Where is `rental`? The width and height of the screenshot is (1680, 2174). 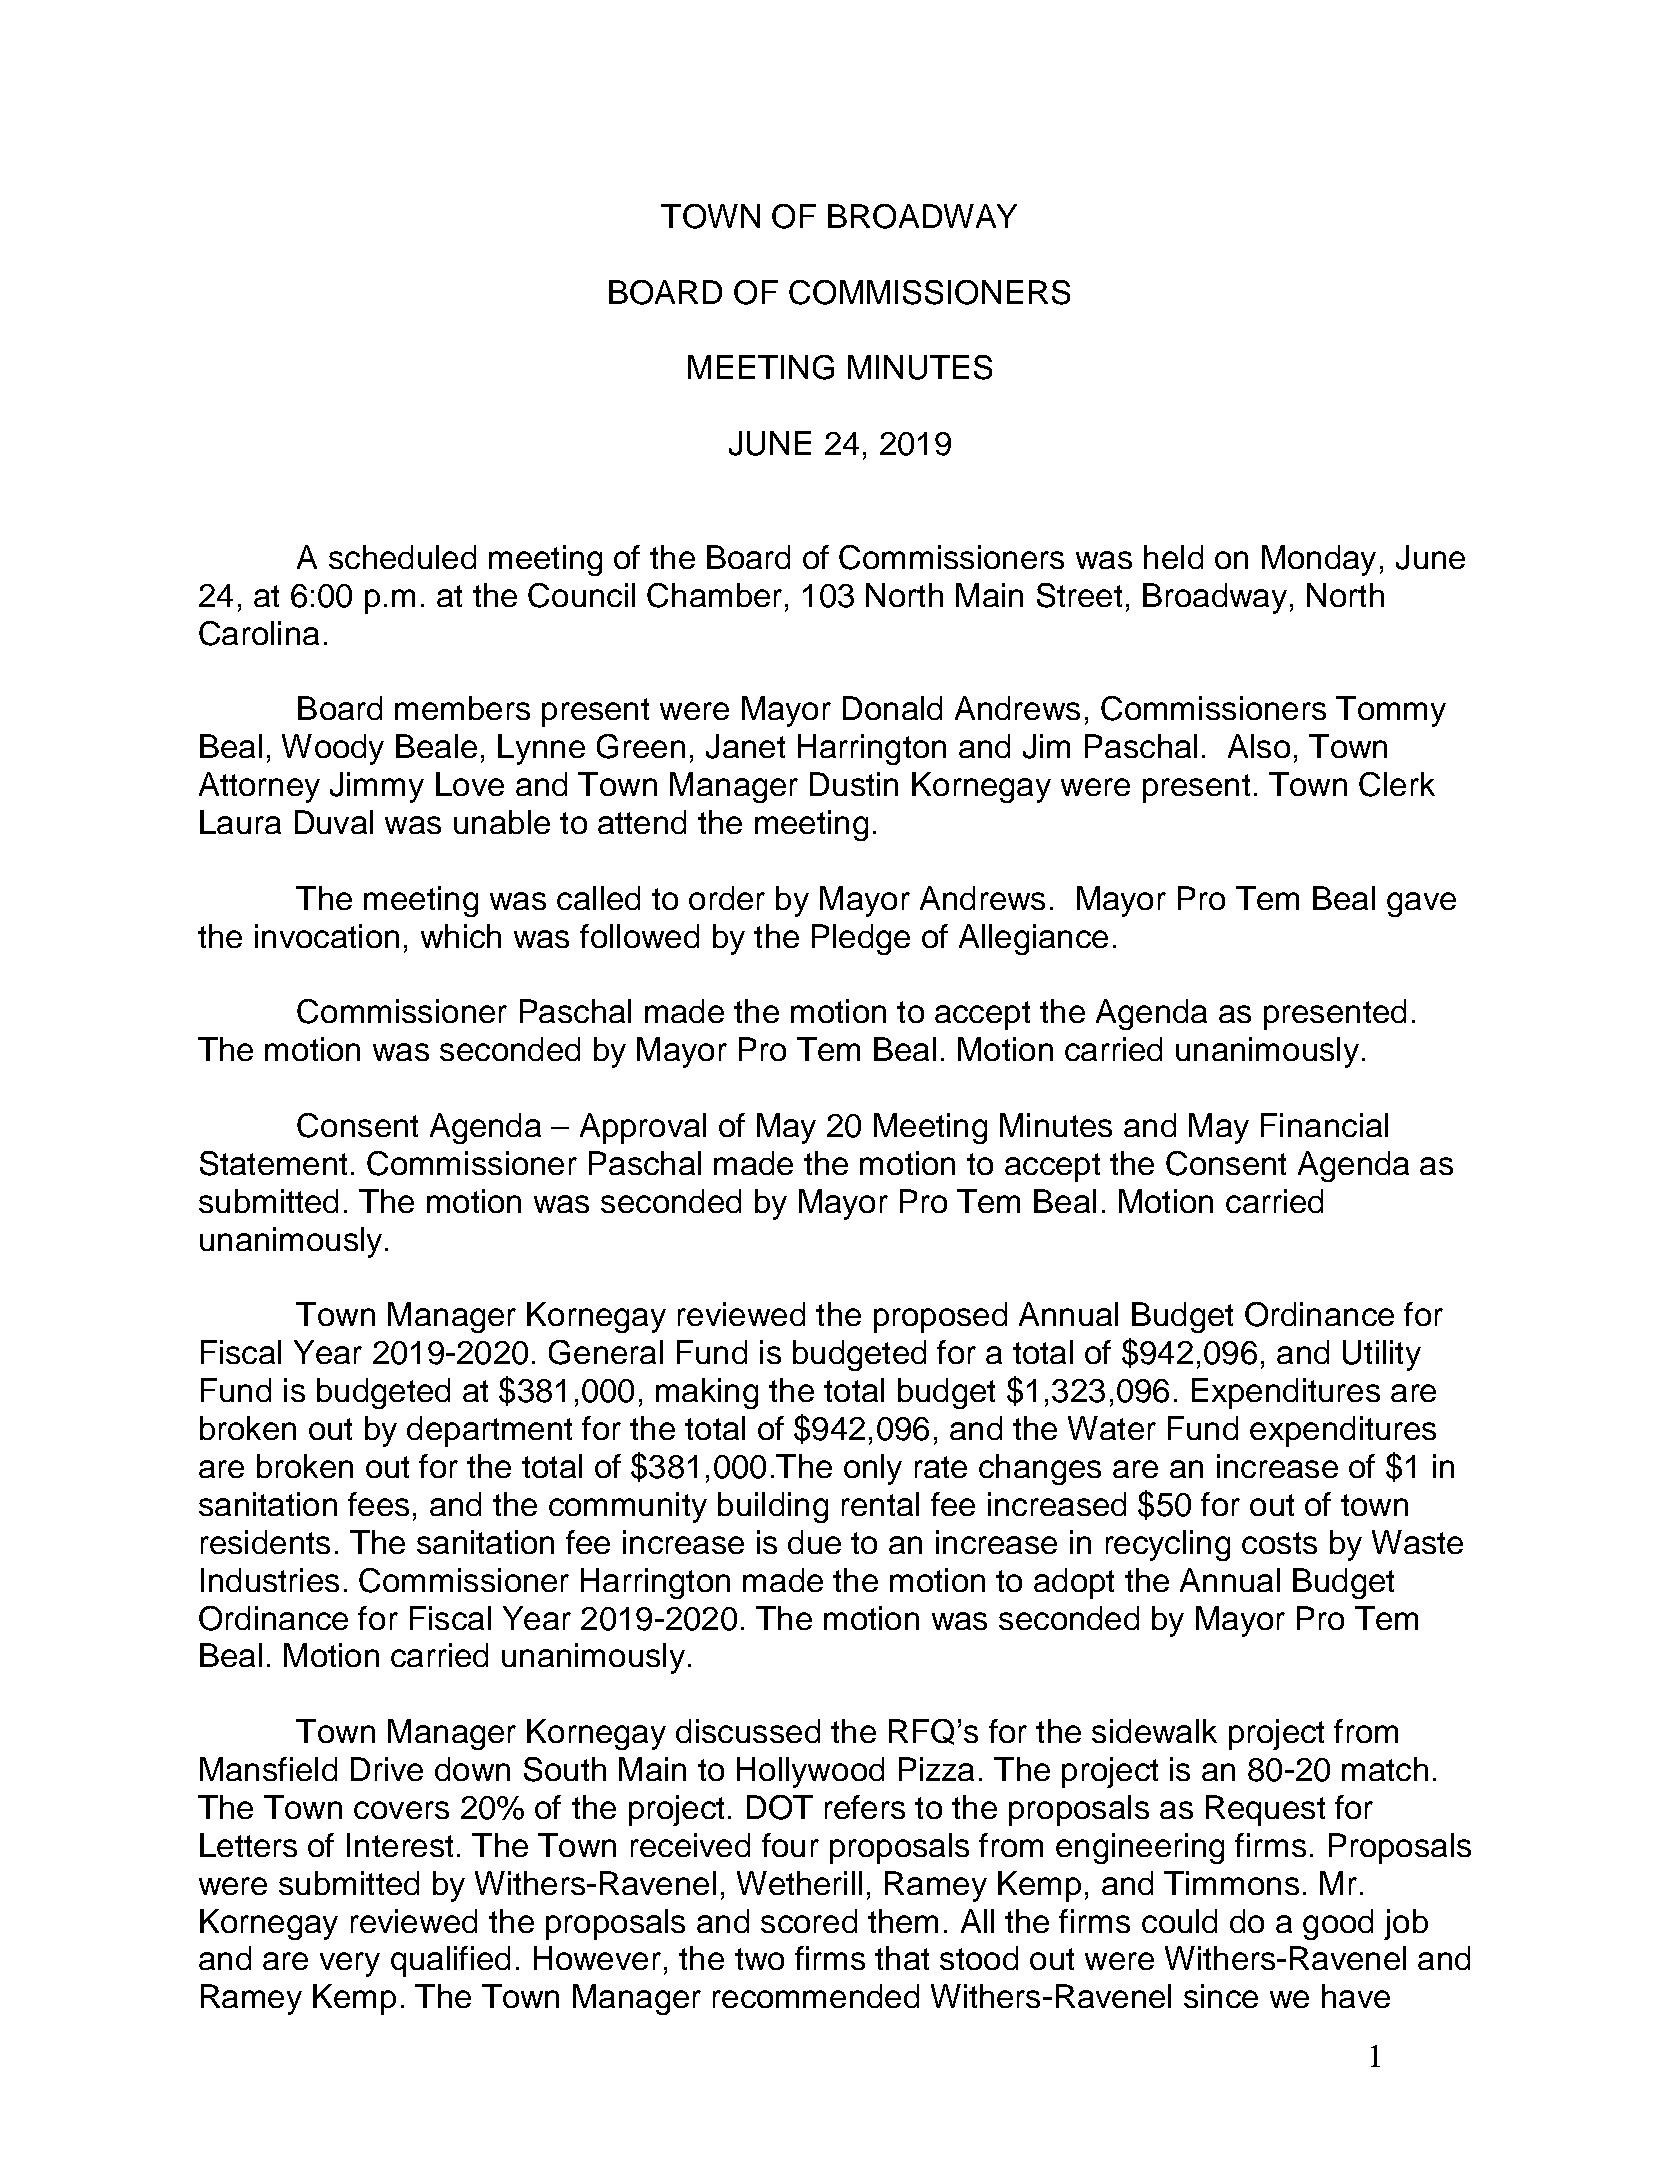 rental is located at coordinates (880, 1504).
